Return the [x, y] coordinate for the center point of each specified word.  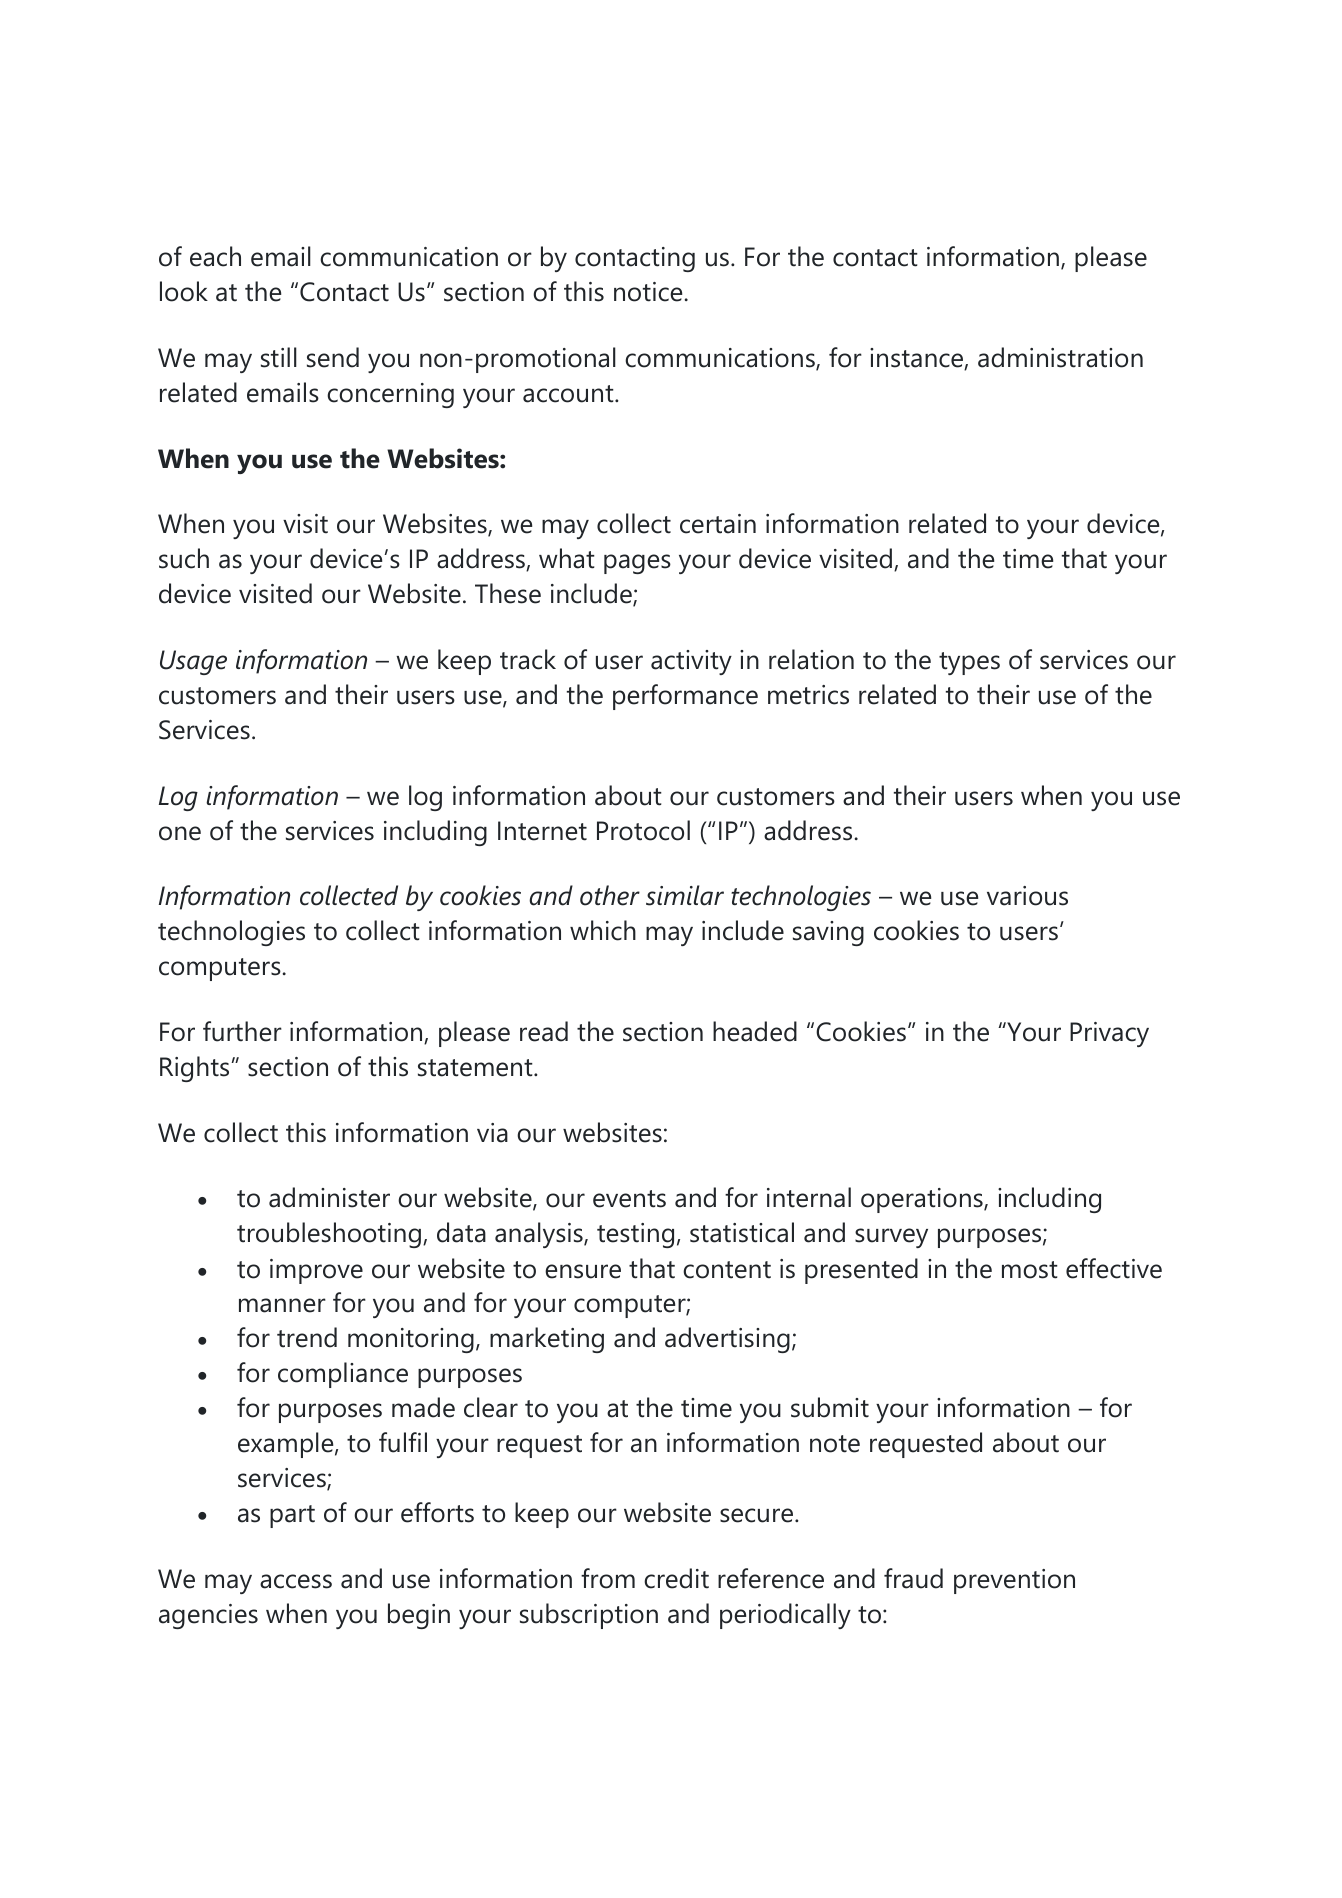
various [1027, 896]
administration [1060, 357]
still [279, 357]
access [296, 1581]
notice [648, 292]
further [242, 1031]
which [603, 930]
